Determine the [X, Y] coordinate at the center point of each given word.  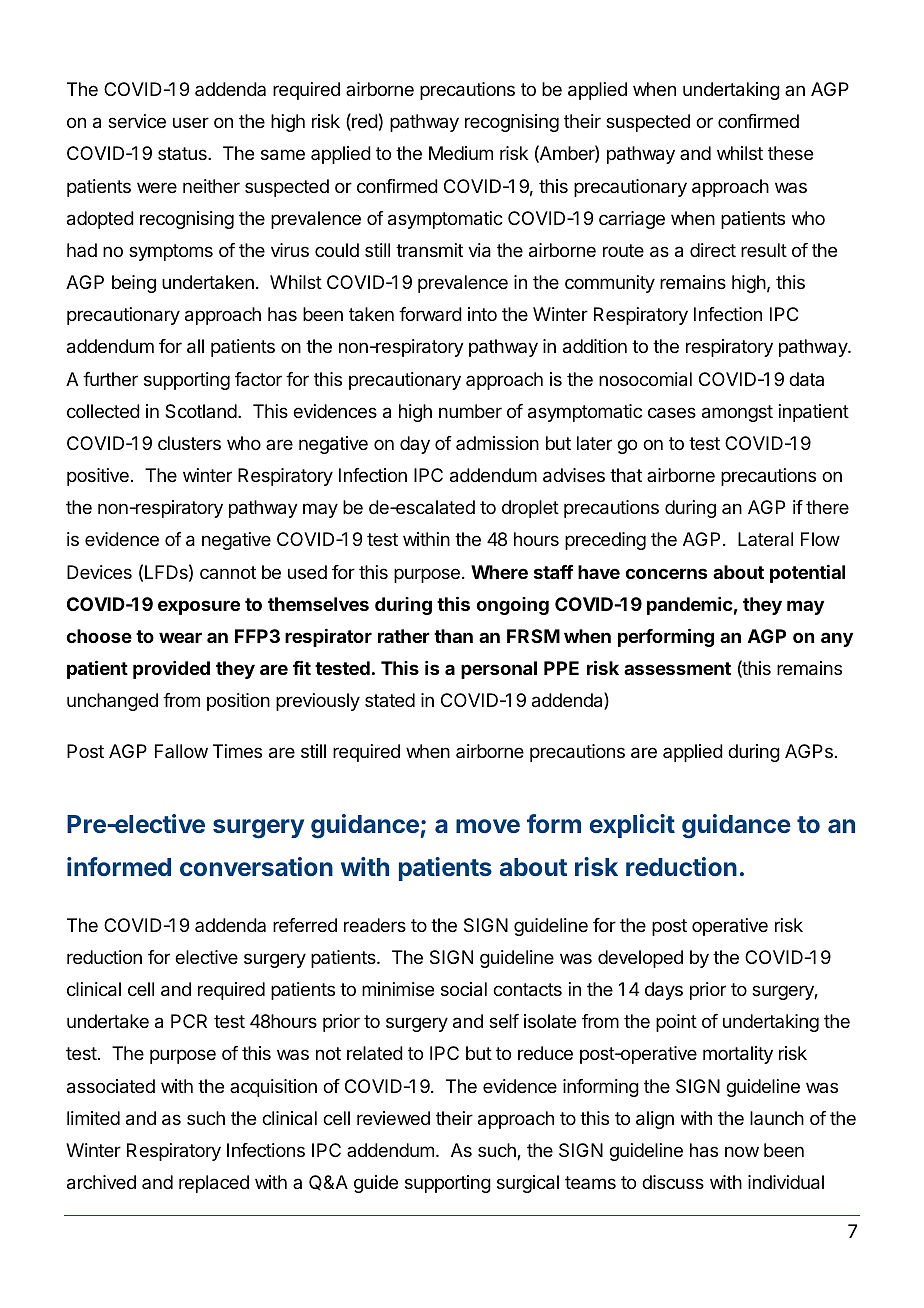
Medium [461, 153]
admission [497, 443]
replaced [214, 1184]
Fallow [181, 751]
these [790, 153]
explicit [632, 826]
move [488, 826]
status [183, 153]
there [827, 507]
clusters [189, 443]
